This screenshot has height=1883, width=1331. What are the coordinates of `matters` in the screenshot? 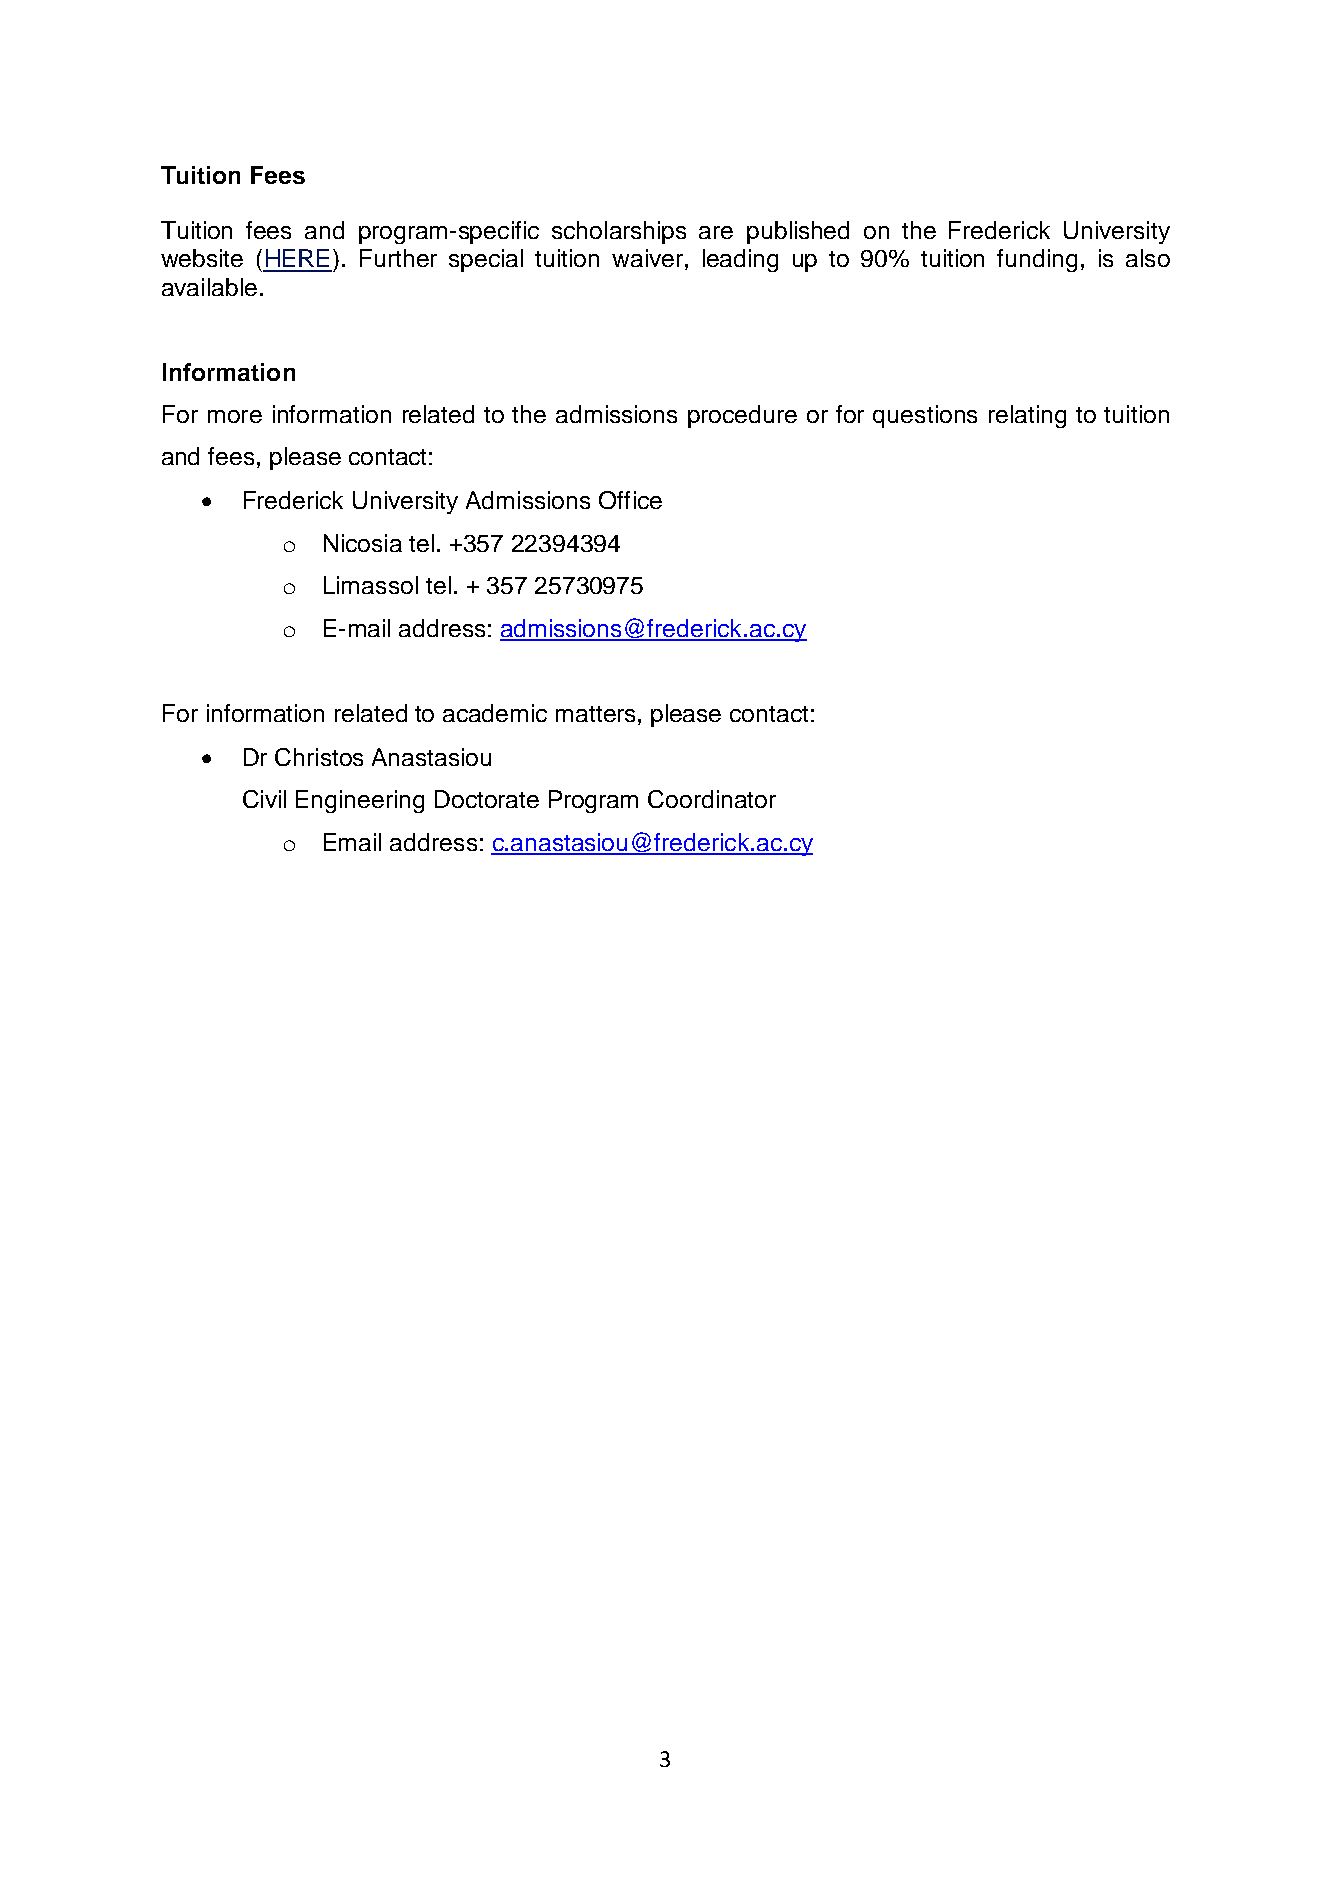 It's located at (595, 714).
